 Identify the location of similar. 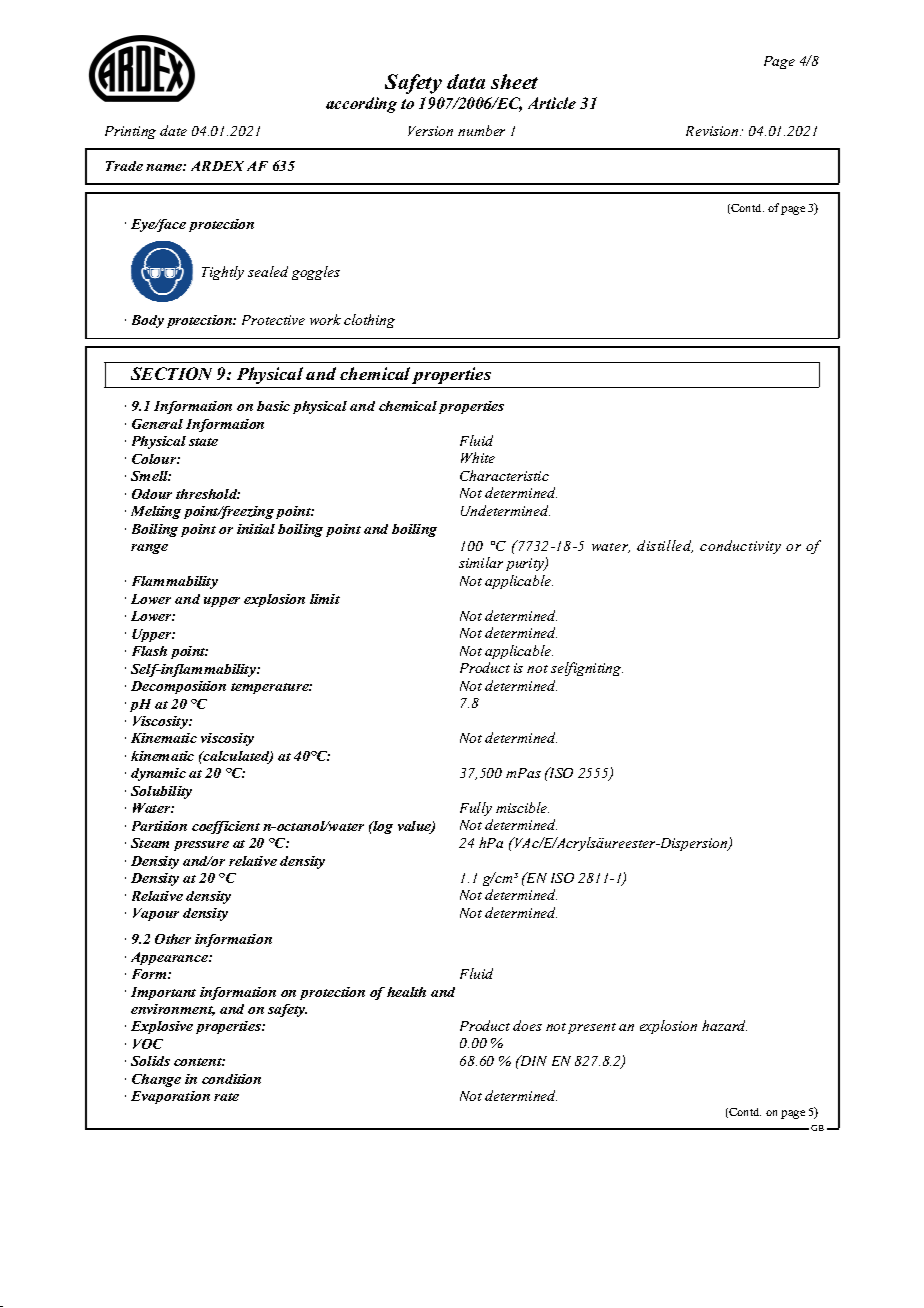
(481, 562).
